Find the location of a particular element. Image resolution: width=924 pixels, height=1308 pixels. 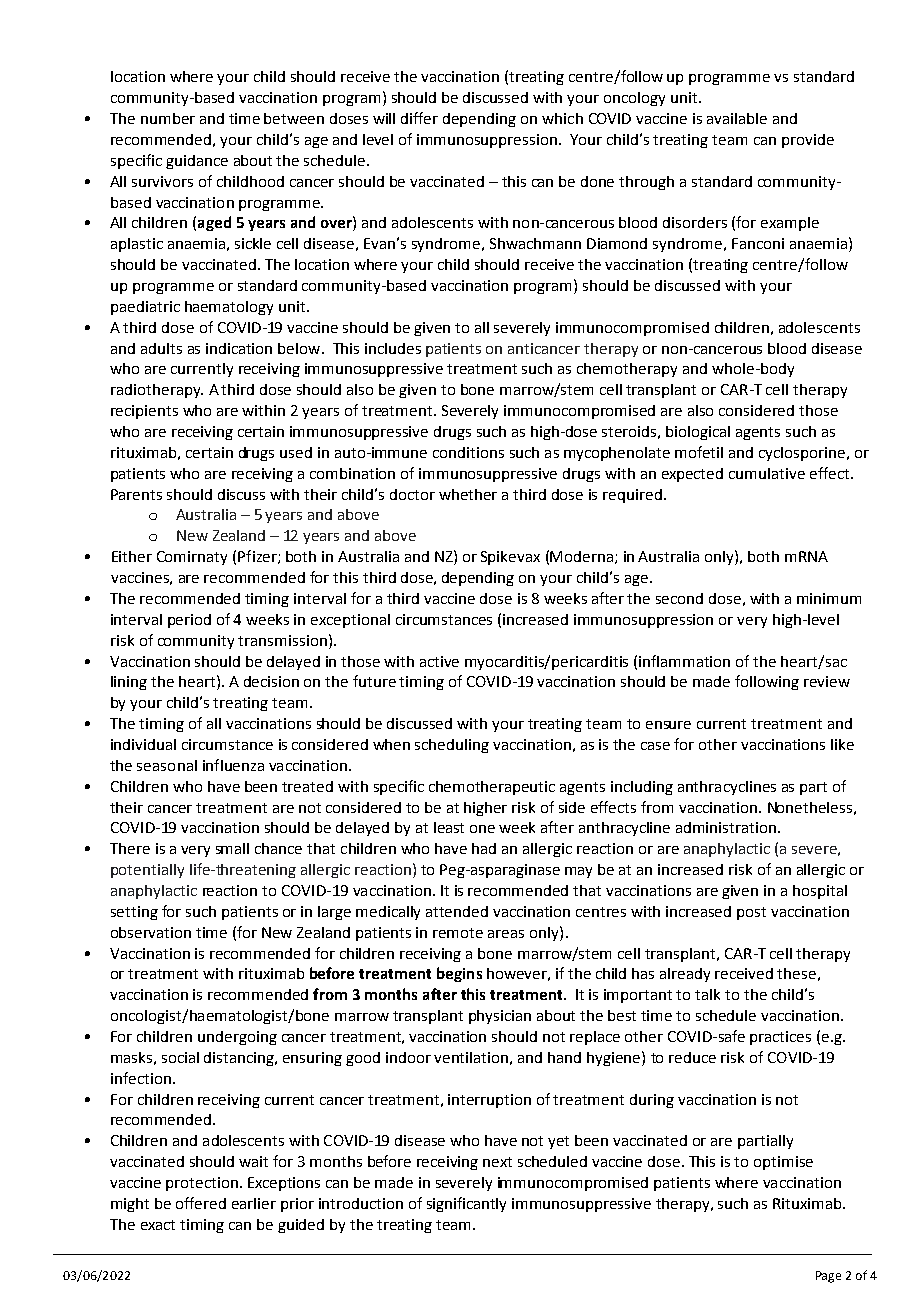

Page is located at coordinates (828, 1277).
